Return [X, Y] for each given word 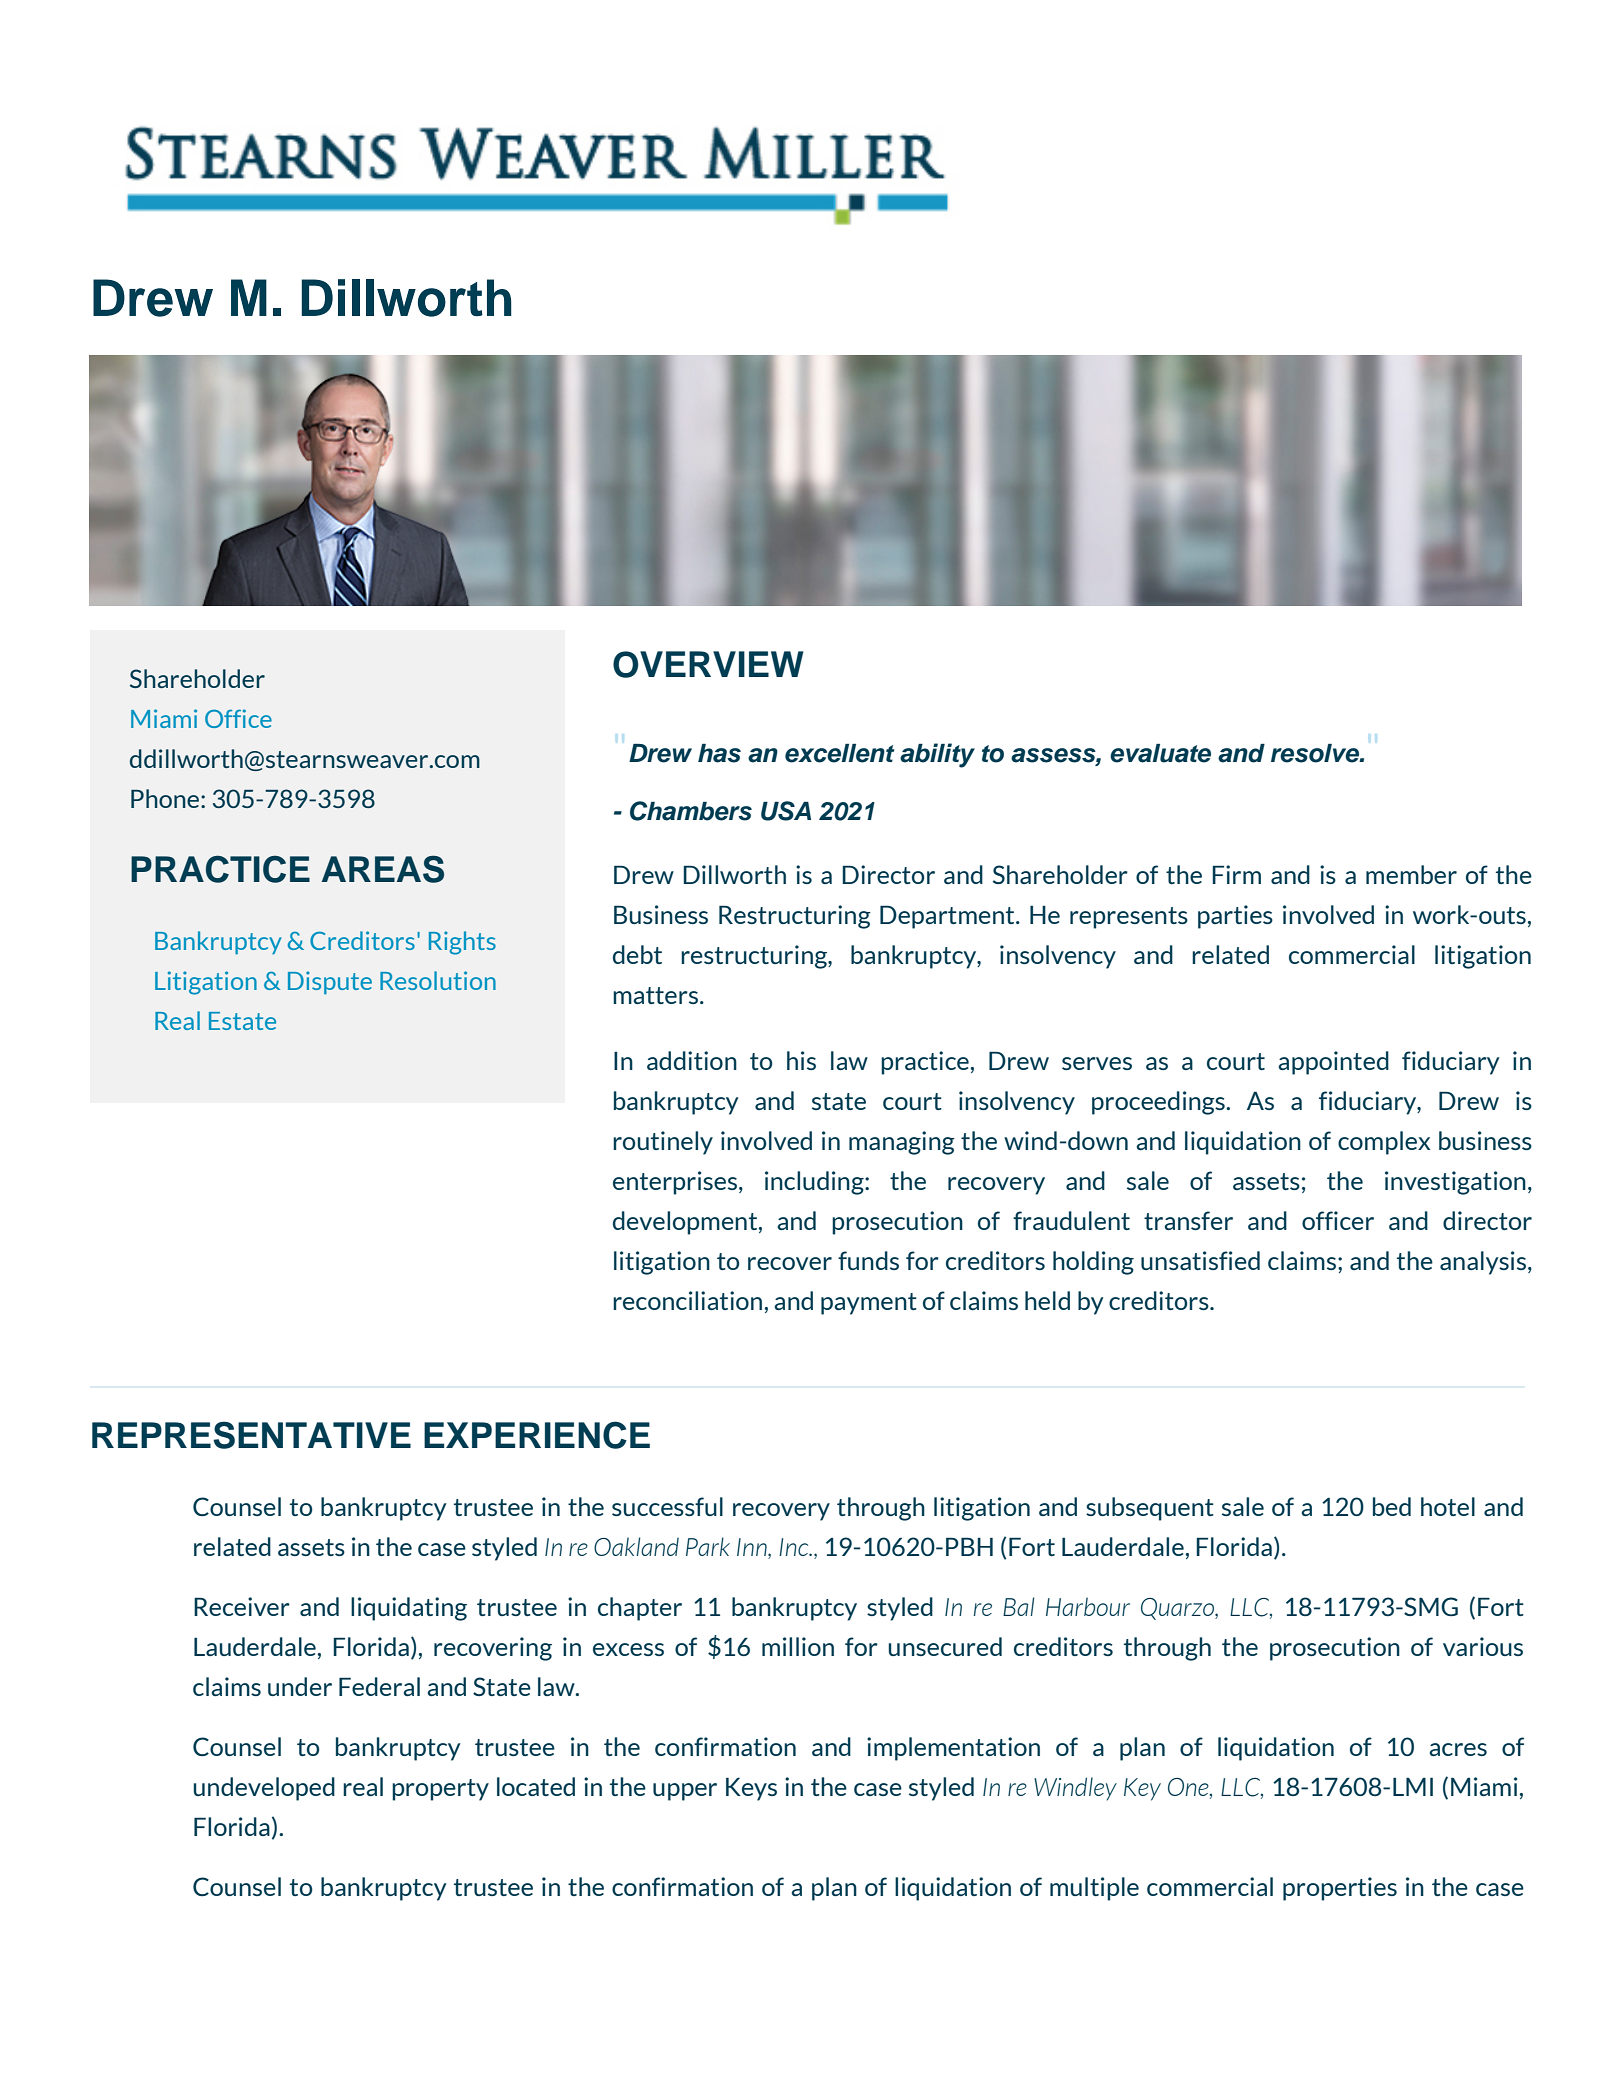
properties [1340, 1889]
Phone [166, 798]
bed [1392, 1506]
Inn [753, 1547]
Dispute [330, 983]
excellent [840, 753]
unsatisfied [1200, 1260]
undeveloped [264, 1789]
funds [868, 1260]
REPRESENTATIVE [251, 1435]
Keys [751, 1789]
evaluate [1160, 753]
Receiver [242, 1606]
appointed [1333, 1063]
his [801, 1060]
